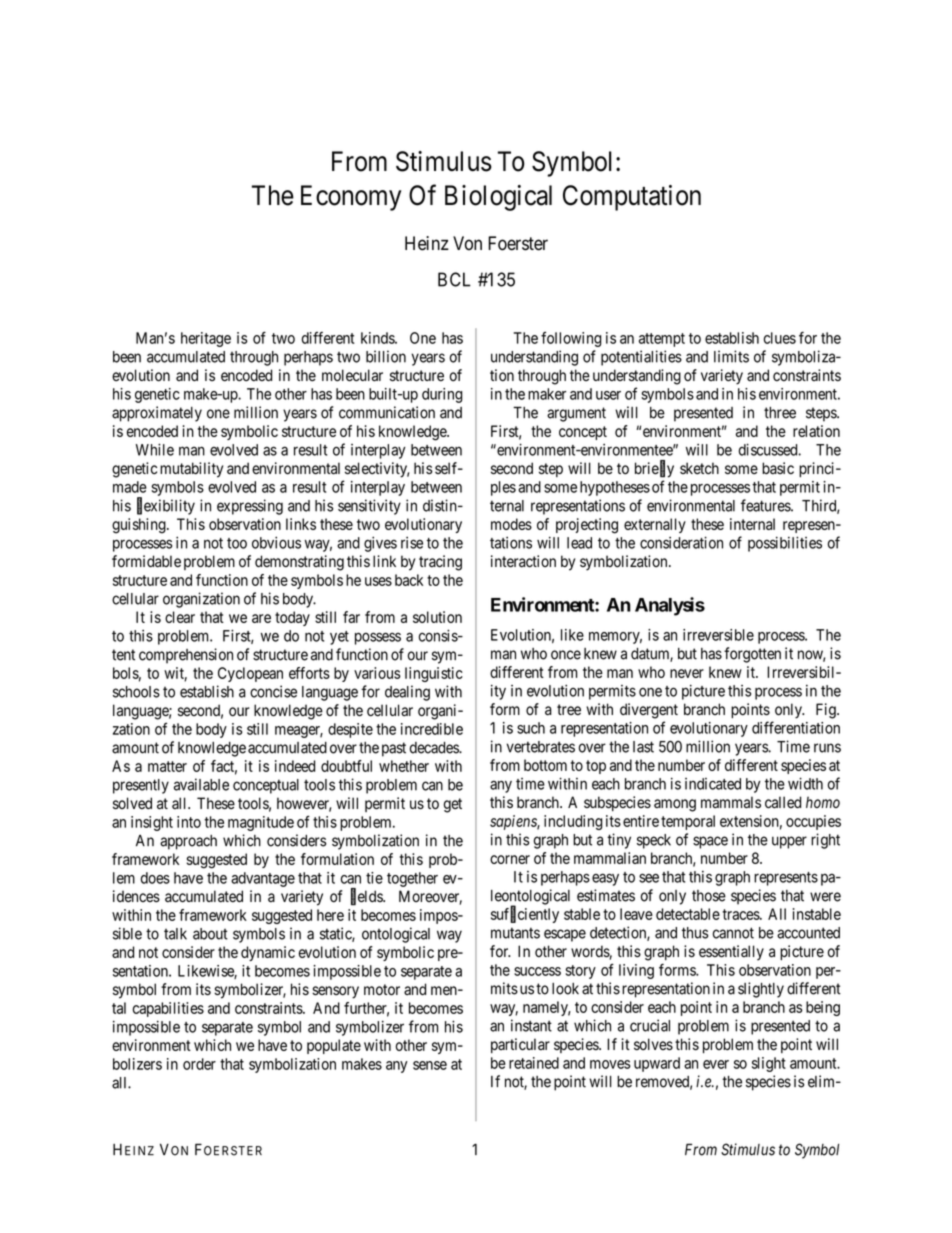  I want to click on corner, so click(510, 859).
